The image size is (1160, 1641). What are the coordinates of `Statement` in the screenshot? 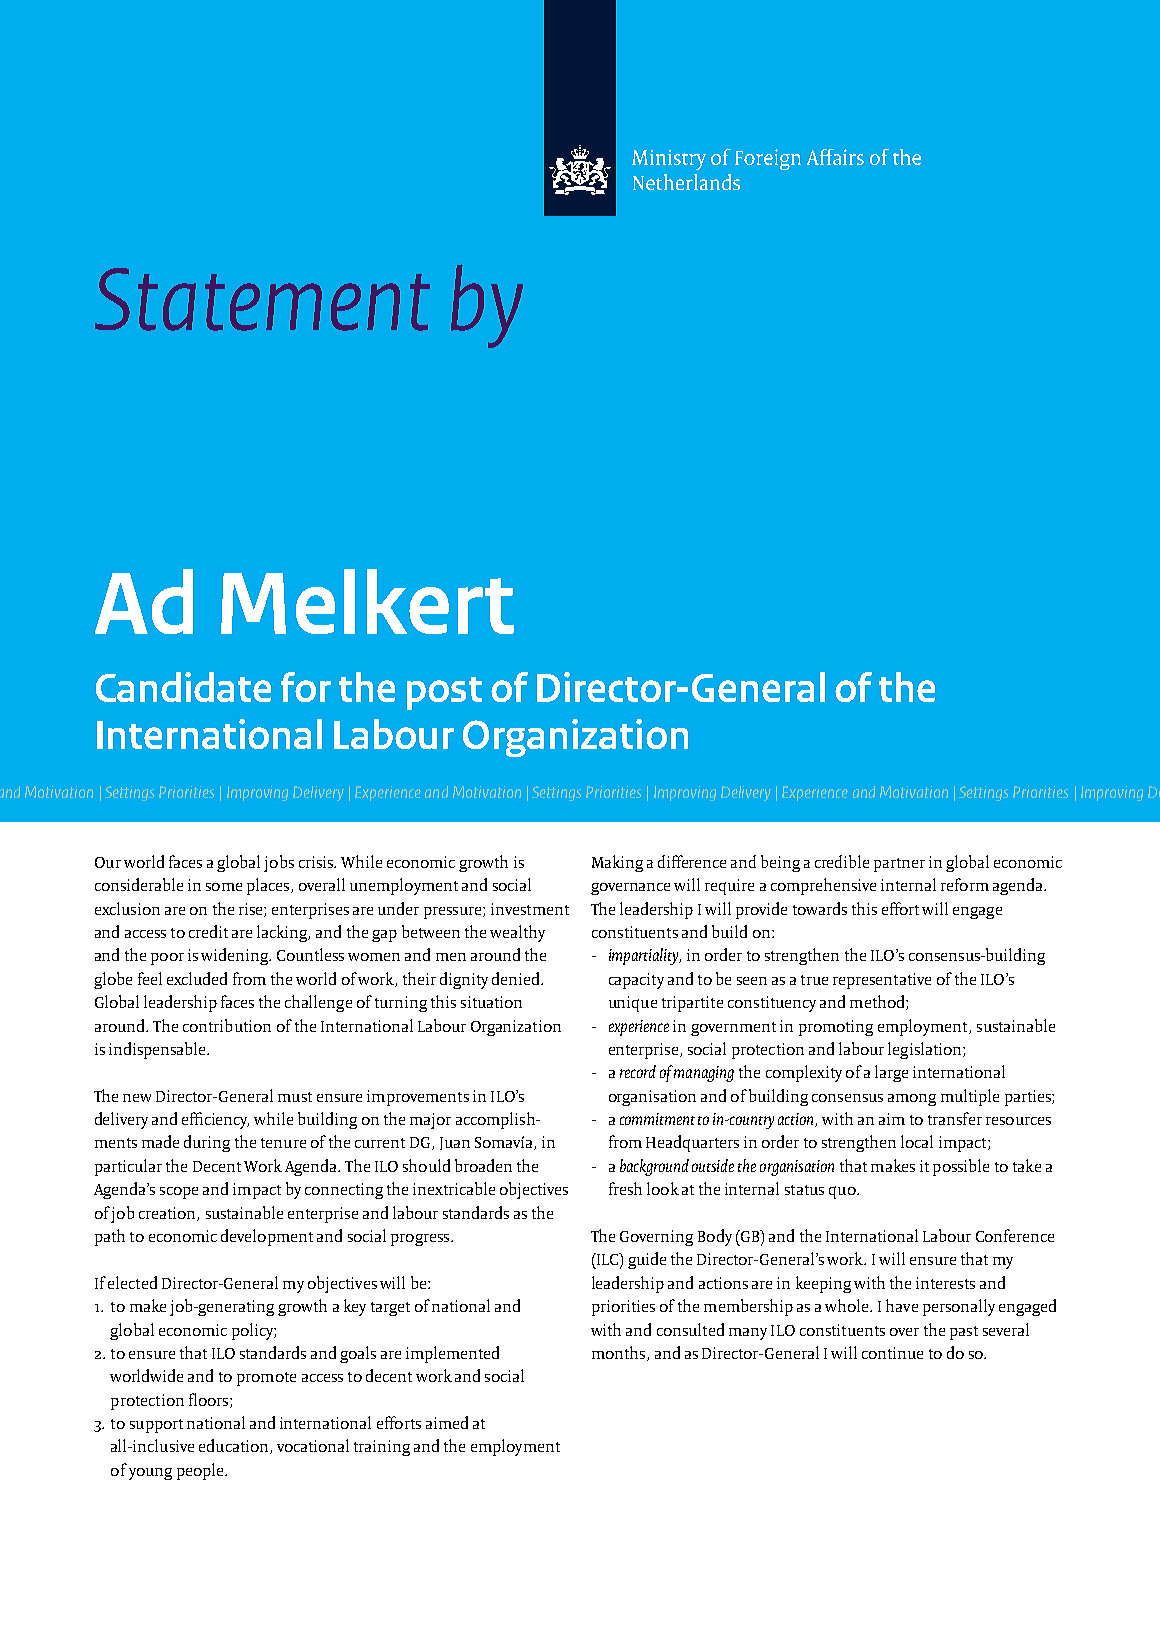 It's located at (262, 299).
